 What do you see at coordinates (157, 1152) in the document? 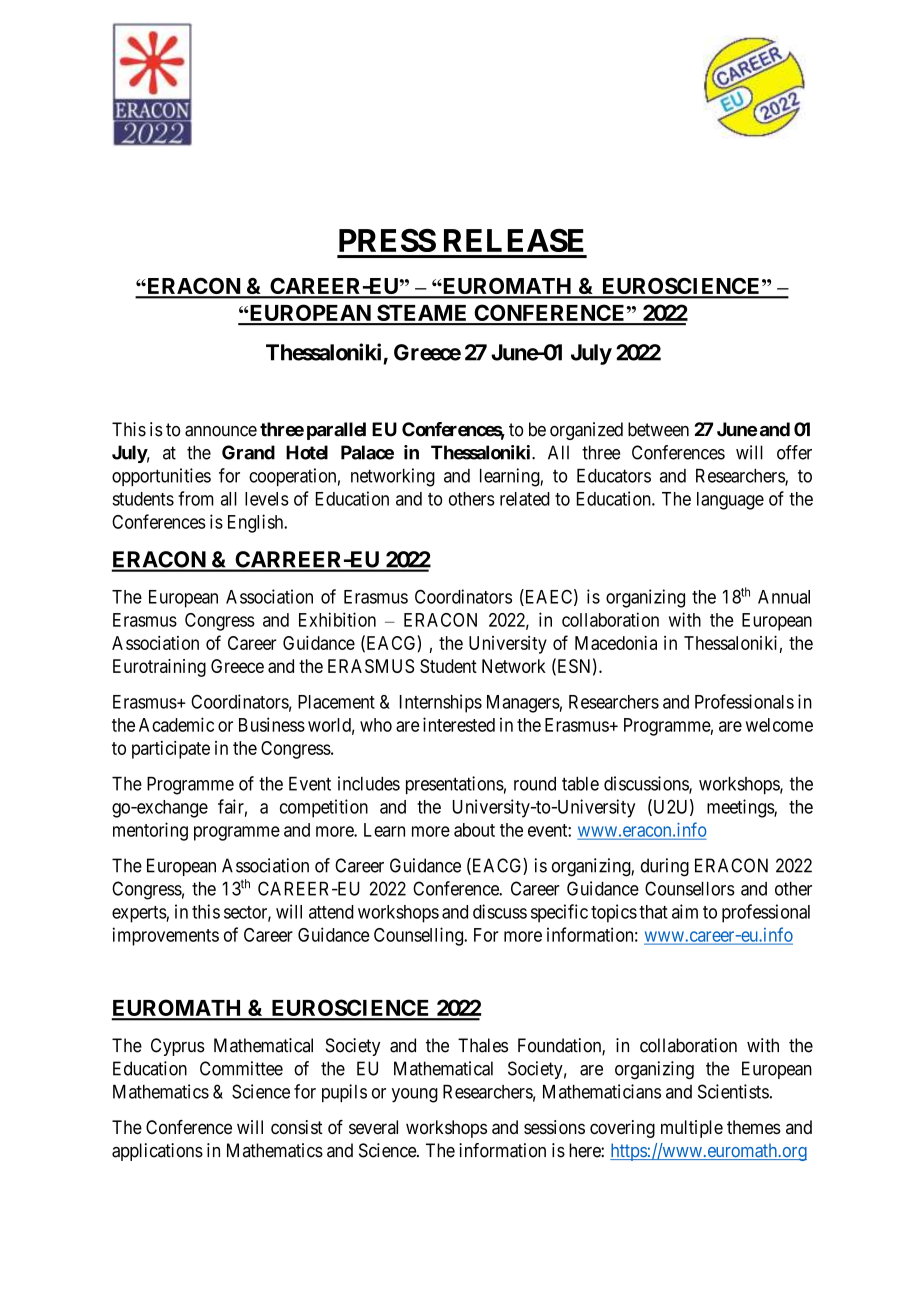
I see `applications` at bounding box center [157, 1152].
